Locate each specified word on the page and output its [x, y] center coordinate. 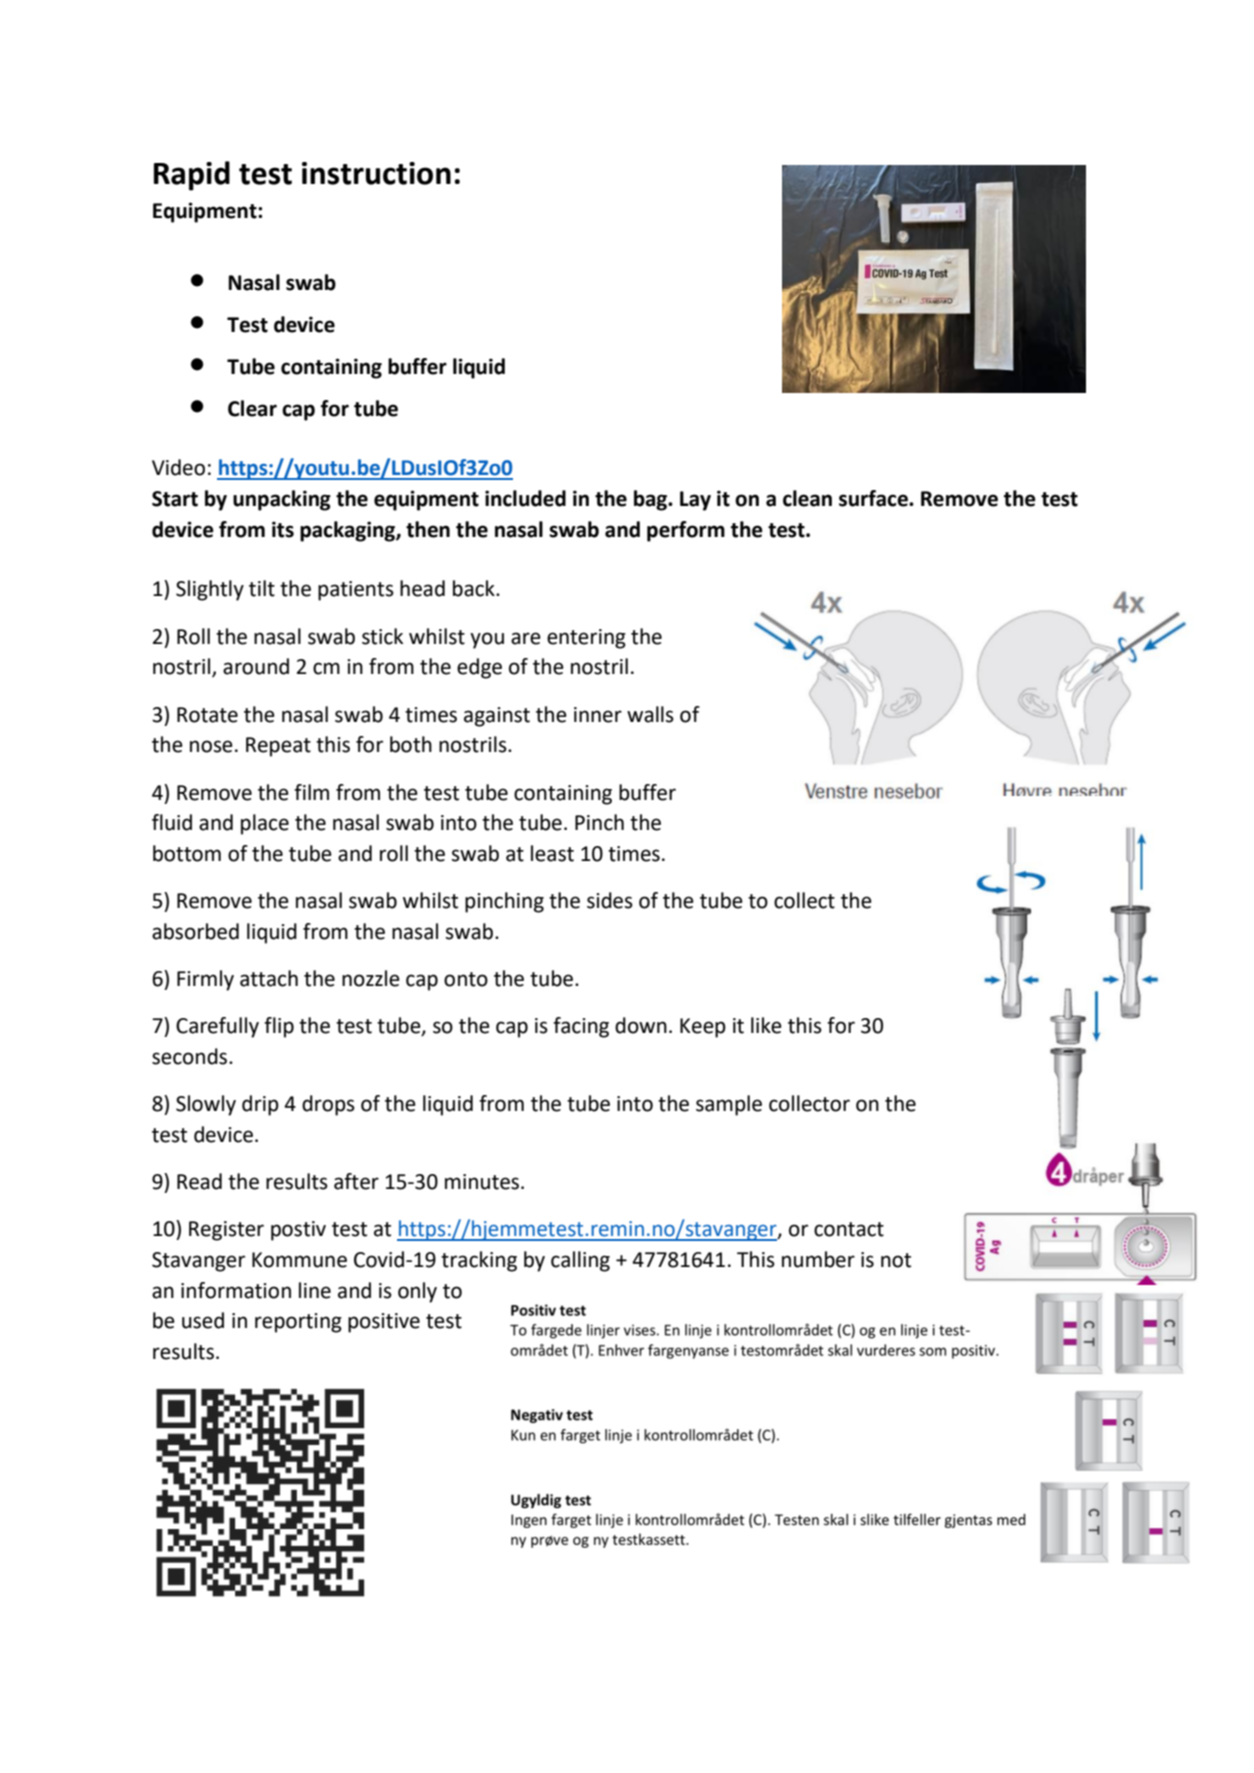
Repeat [278, 747]
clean [807, 498]
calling [580, 1261]
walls [650, 714]
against [497, 717]
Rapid [192, 176]
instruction [376, 173]
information [236, 1290]
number [818, 1259]
